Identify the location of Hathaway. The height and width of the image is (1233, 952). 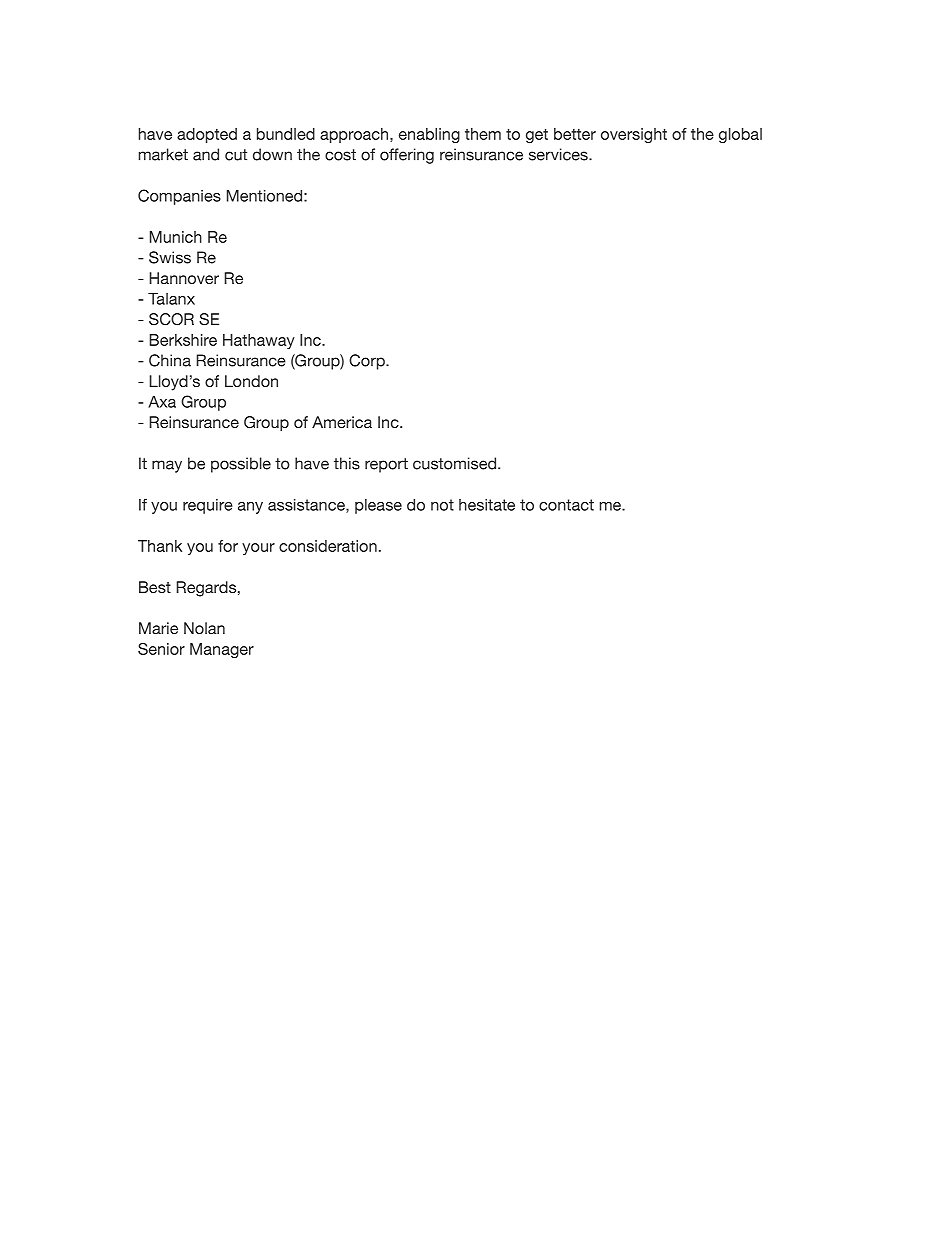
(259, 341).
